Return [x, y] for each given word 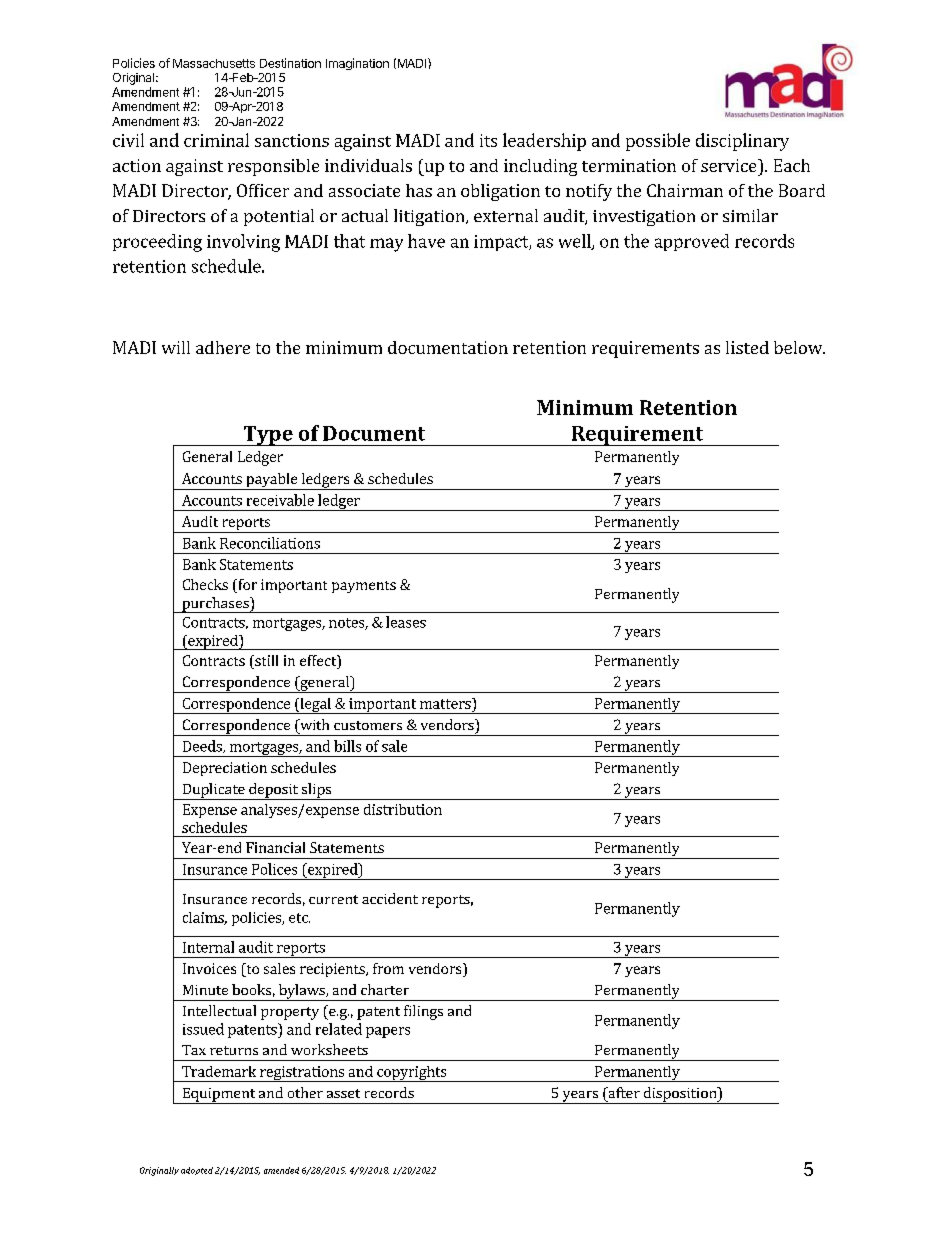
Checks [205, 584]
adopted [197, 1171]
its [488, 140]
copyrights [412, 1074]
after [623, 1092]
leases [406, 622]
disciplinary [742, 142]
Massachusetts [214, 63]
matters [446, 703]
